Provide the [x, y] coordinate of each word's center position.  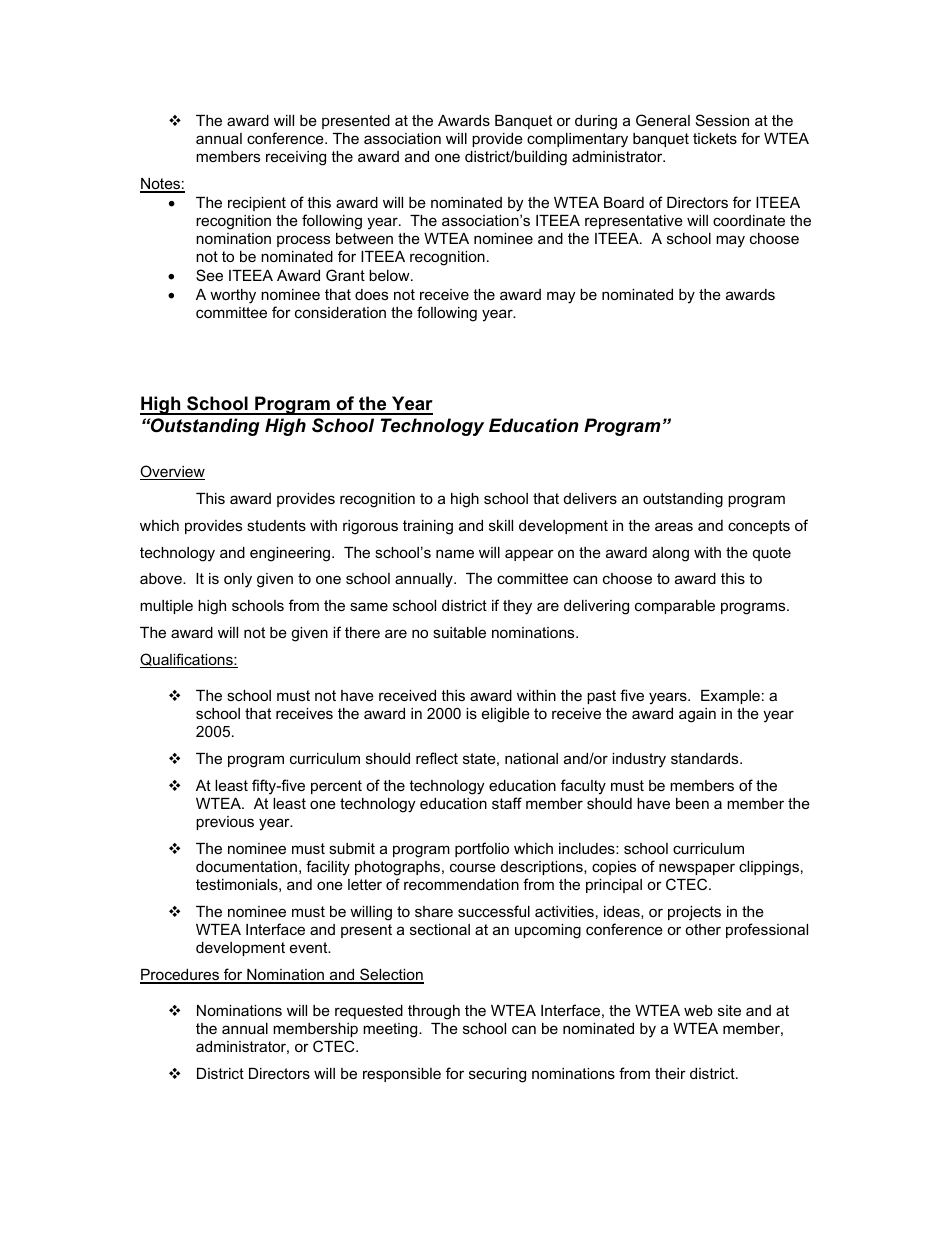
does [371, 294]
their [670, 1073]
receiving [296, 158]
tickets [715, 138]
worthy [233, 296]
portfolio [482, 849]
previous [225, 823]
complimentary [577, 140]
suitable [459, 632]
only [238, 580]
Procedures [180, 976]
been [692, 803]
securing [497, 1075]
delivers [590, 498]
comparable [675, 607]
